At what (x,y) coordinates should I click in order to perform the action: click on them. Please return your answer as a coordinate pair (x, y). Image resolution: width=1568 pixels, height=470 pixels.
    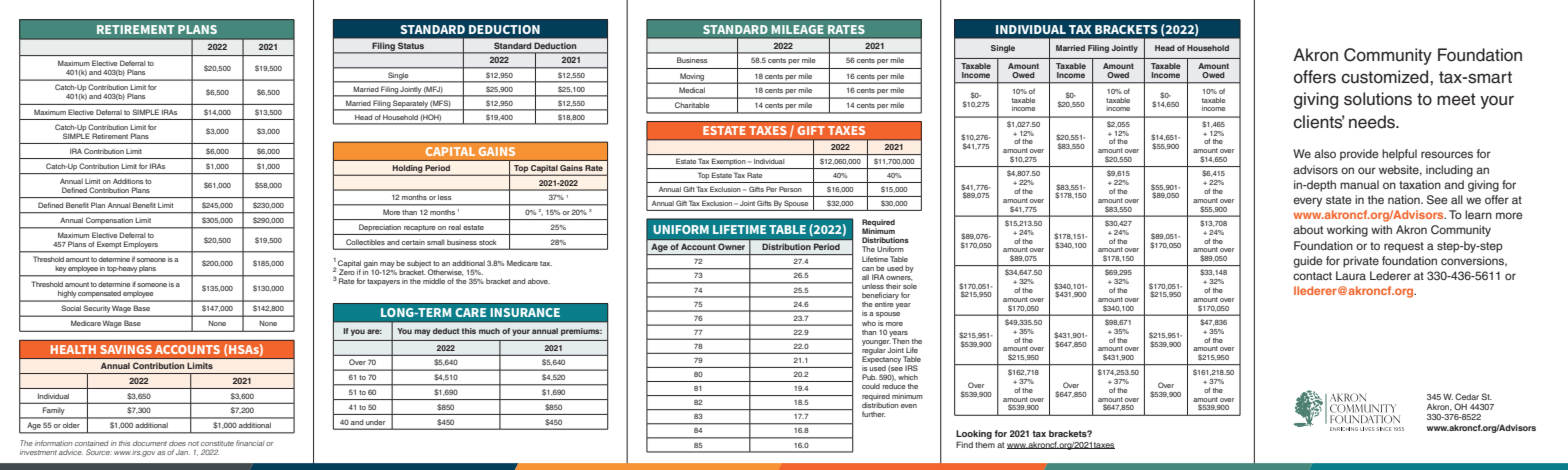
    Looking at the image, I should click on (985, 445).
